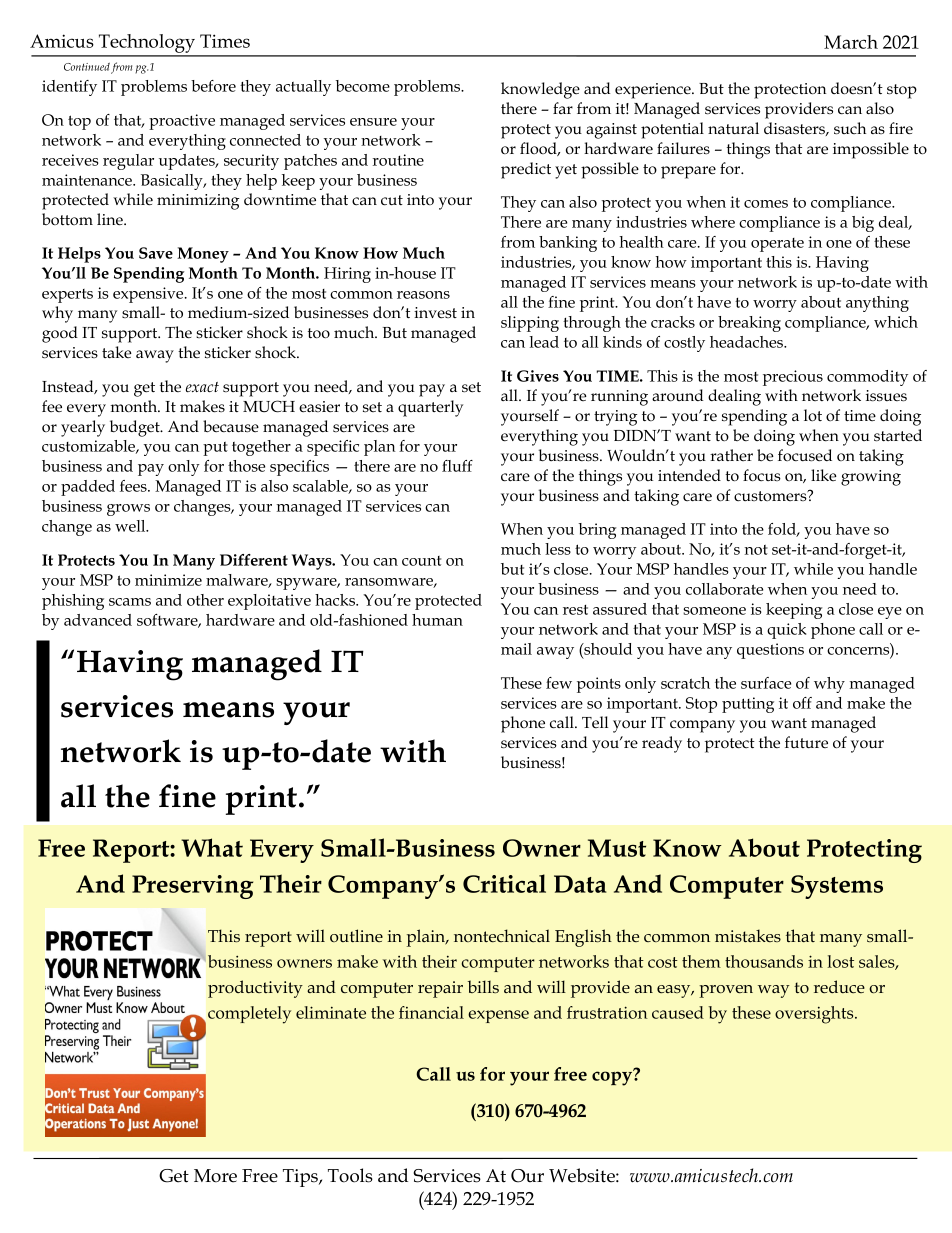 Image resolution: width=952 pixels, height=1233 pixels. I want to click on More, so click(215, 1176).
